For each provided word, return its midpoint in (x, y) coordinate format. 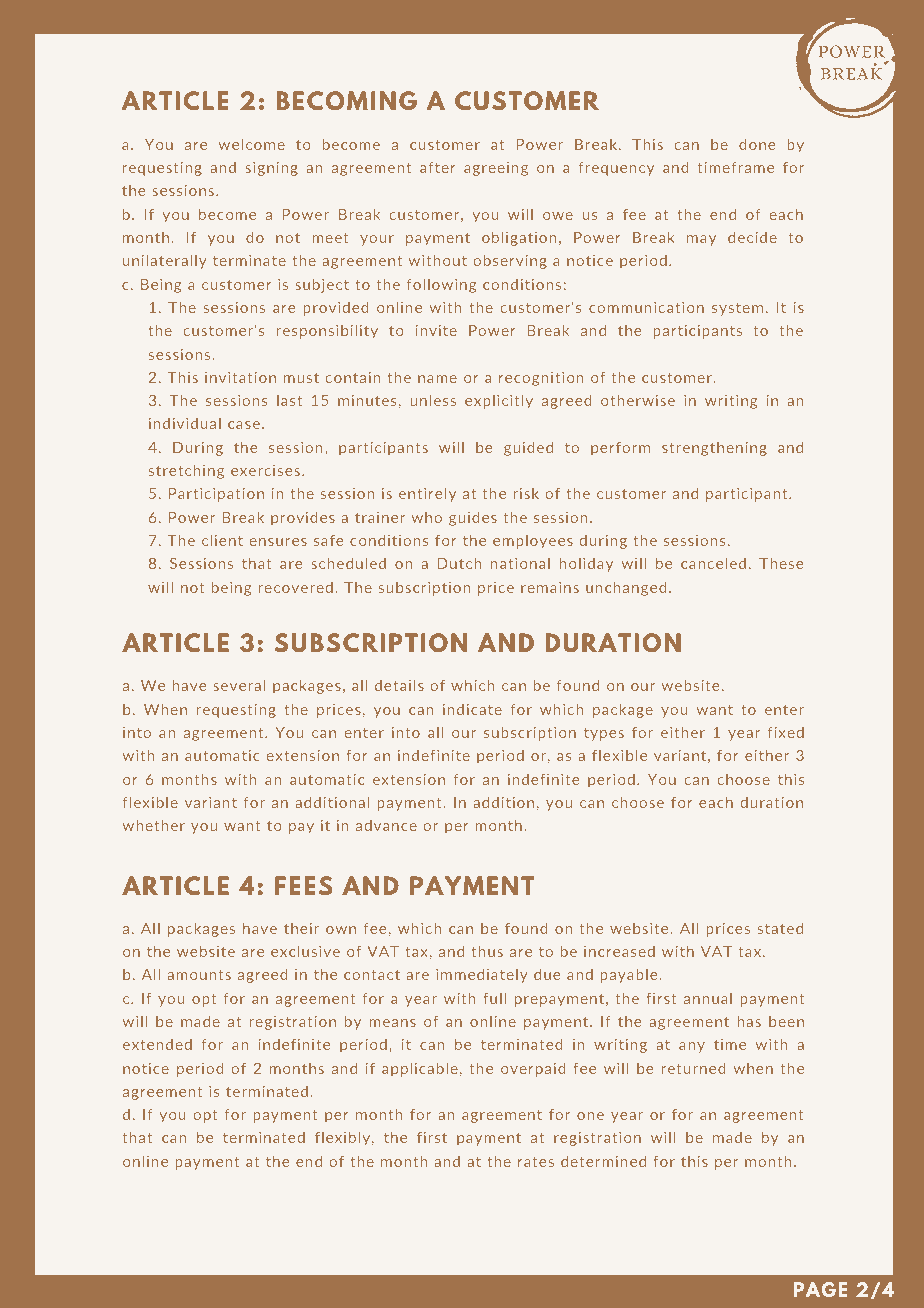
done (757, 144)
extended (157, 1044)
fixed (786, 732)
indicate (472, 709)
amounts (199, 975)
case (244, 425)
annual (708, 998)
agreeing (496, 169)
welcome (252, 144)
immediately (482, 975)
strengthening (714, 449)
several (239, 685)
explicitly (499, 401)
